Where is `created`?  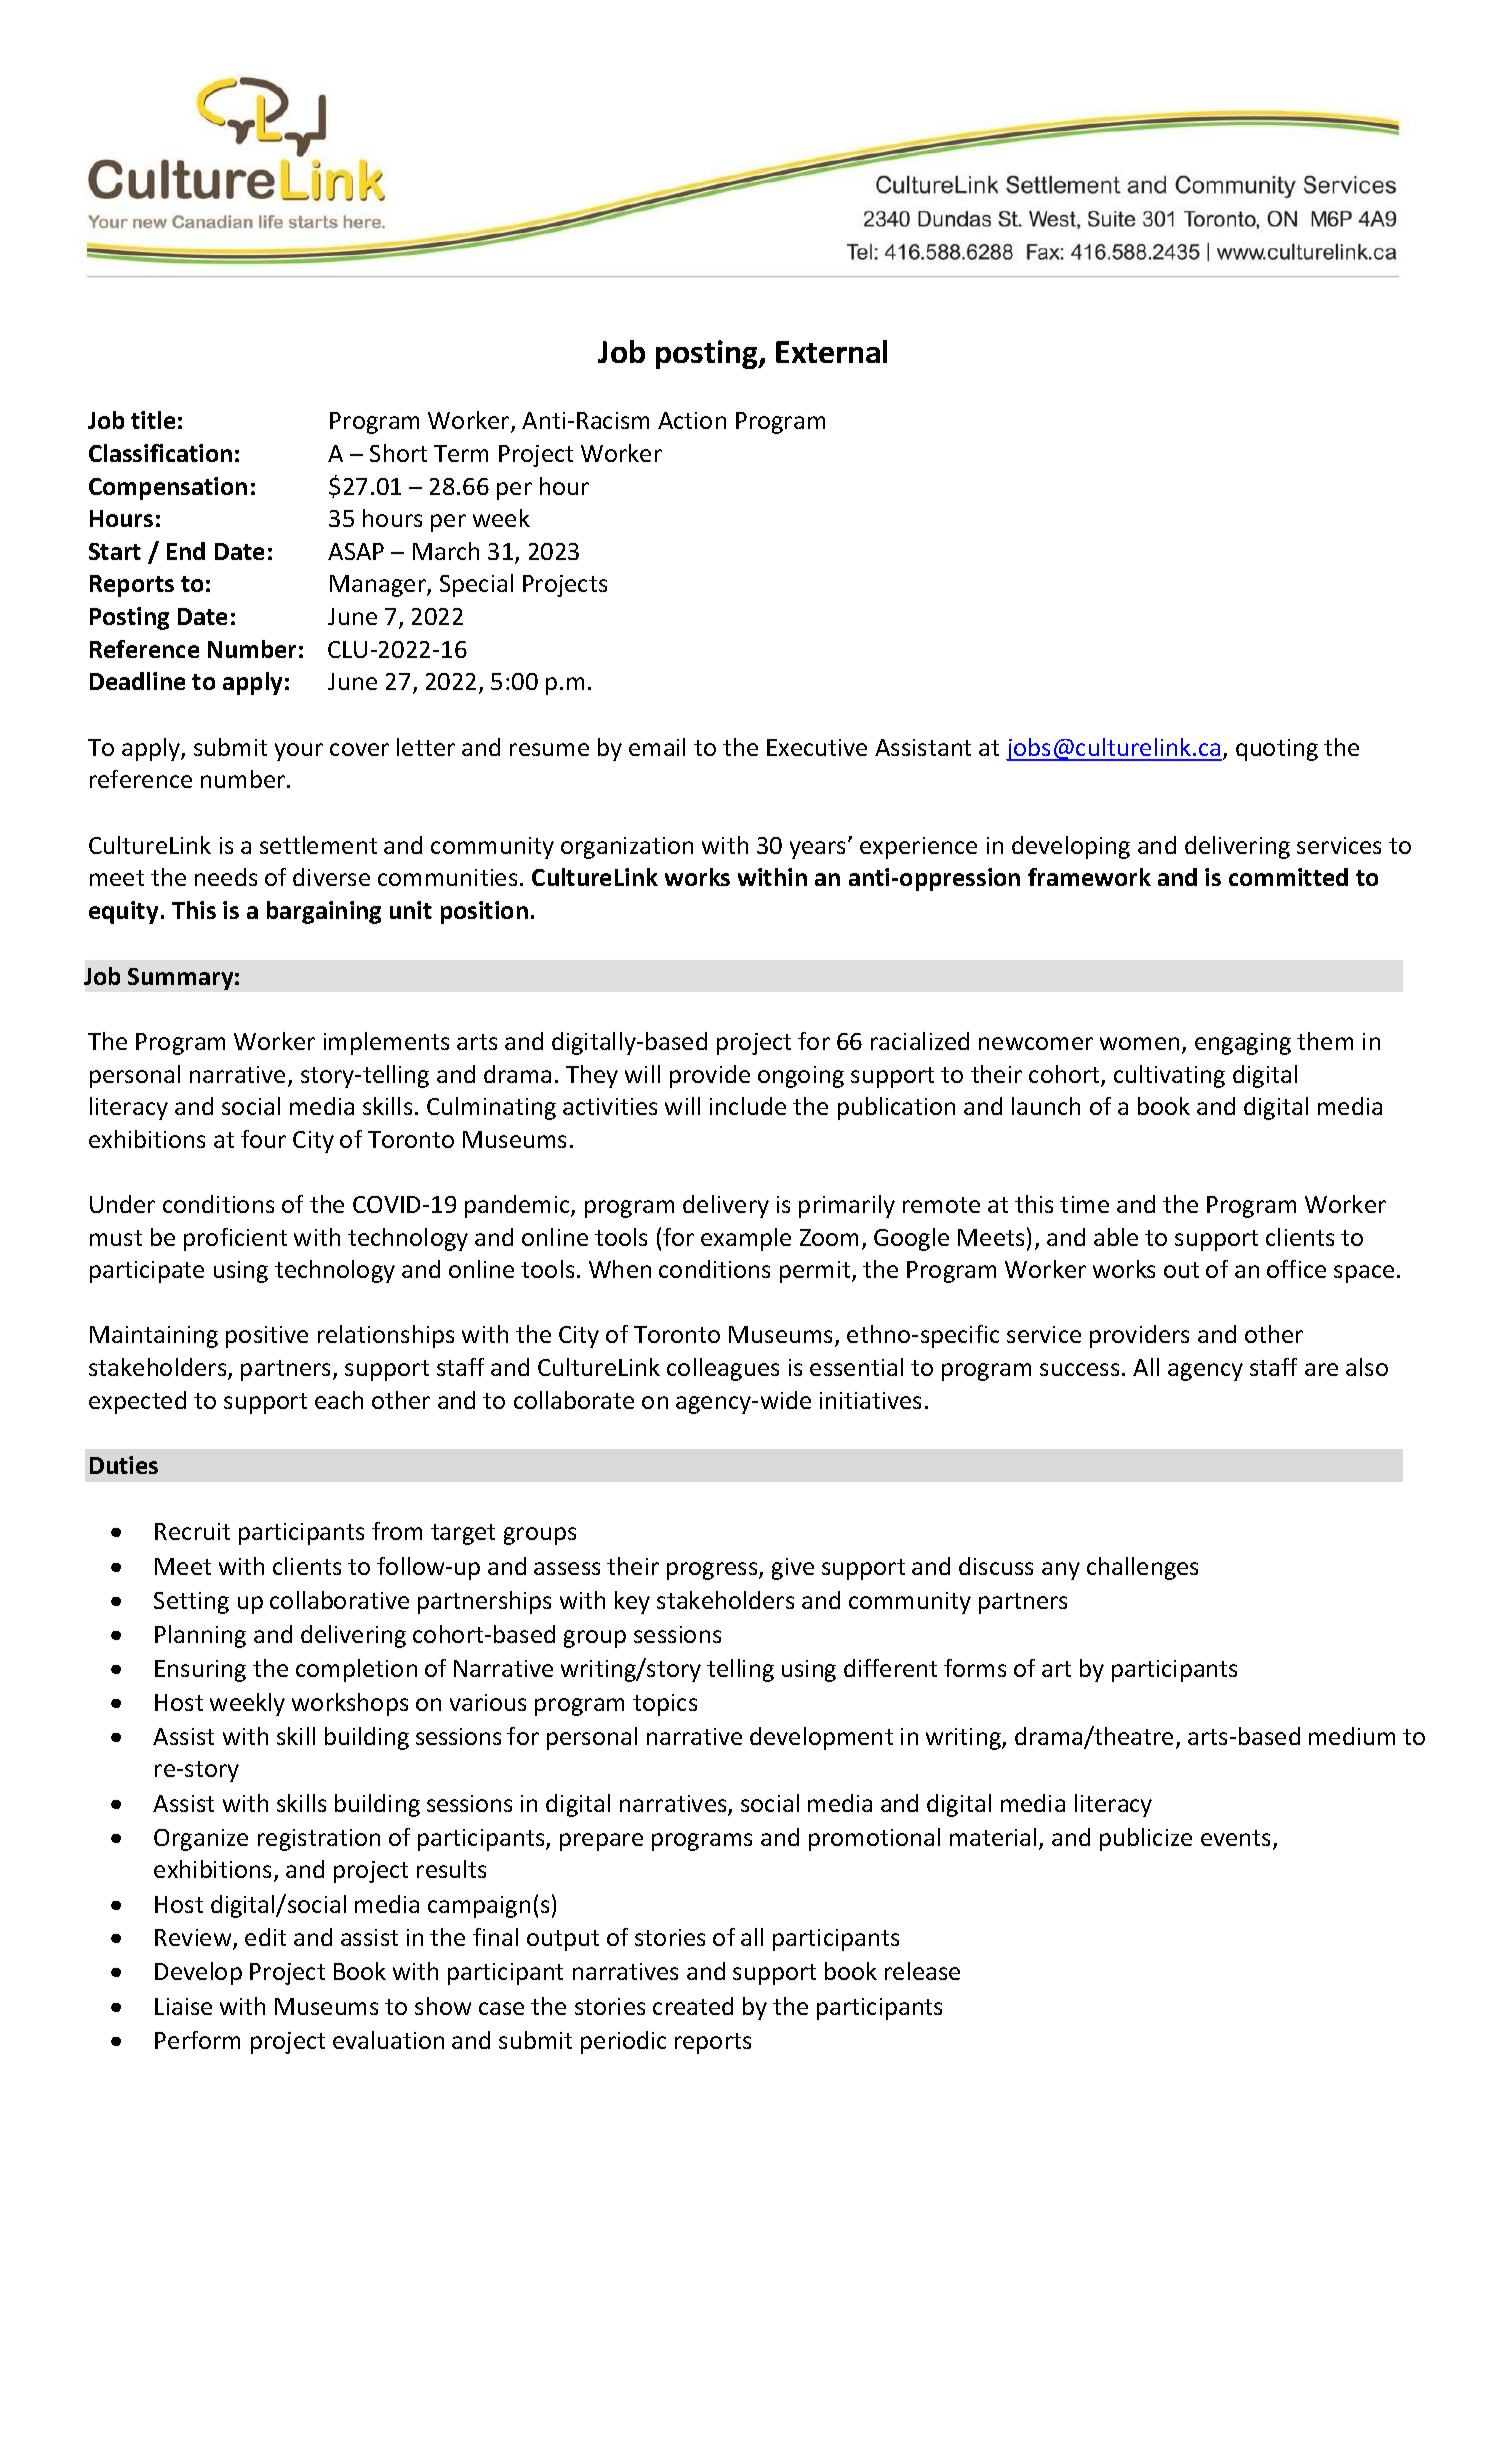
created is located at coordinates (693, 2006).
